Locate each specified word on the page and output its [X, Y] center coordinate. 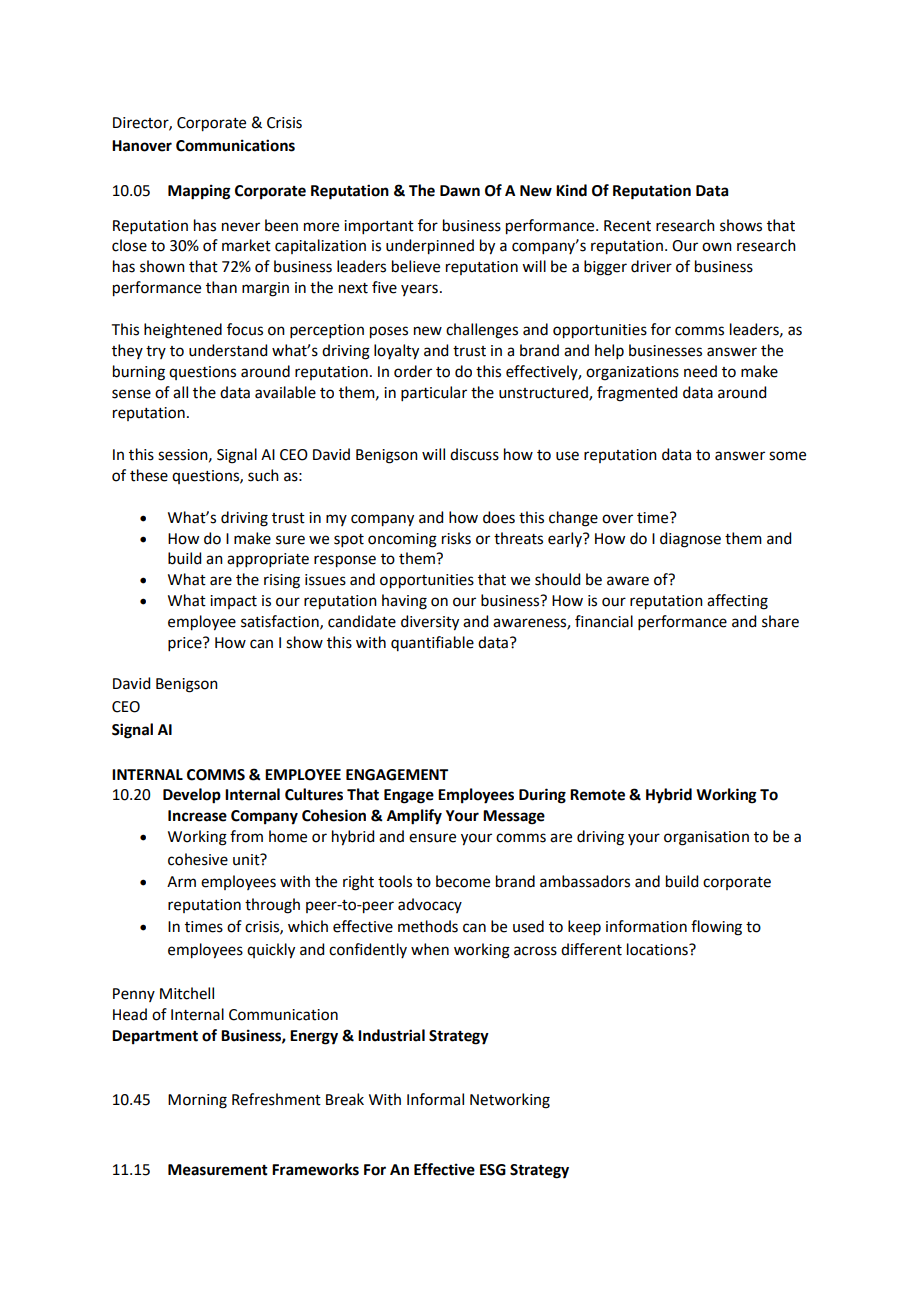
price [186, 644]
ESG [493, 1170]
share [780, 621]
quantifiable [432, 643]
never [241, 227]
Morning [197, 1101]
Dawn [460, 191]
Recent [627, 226]
